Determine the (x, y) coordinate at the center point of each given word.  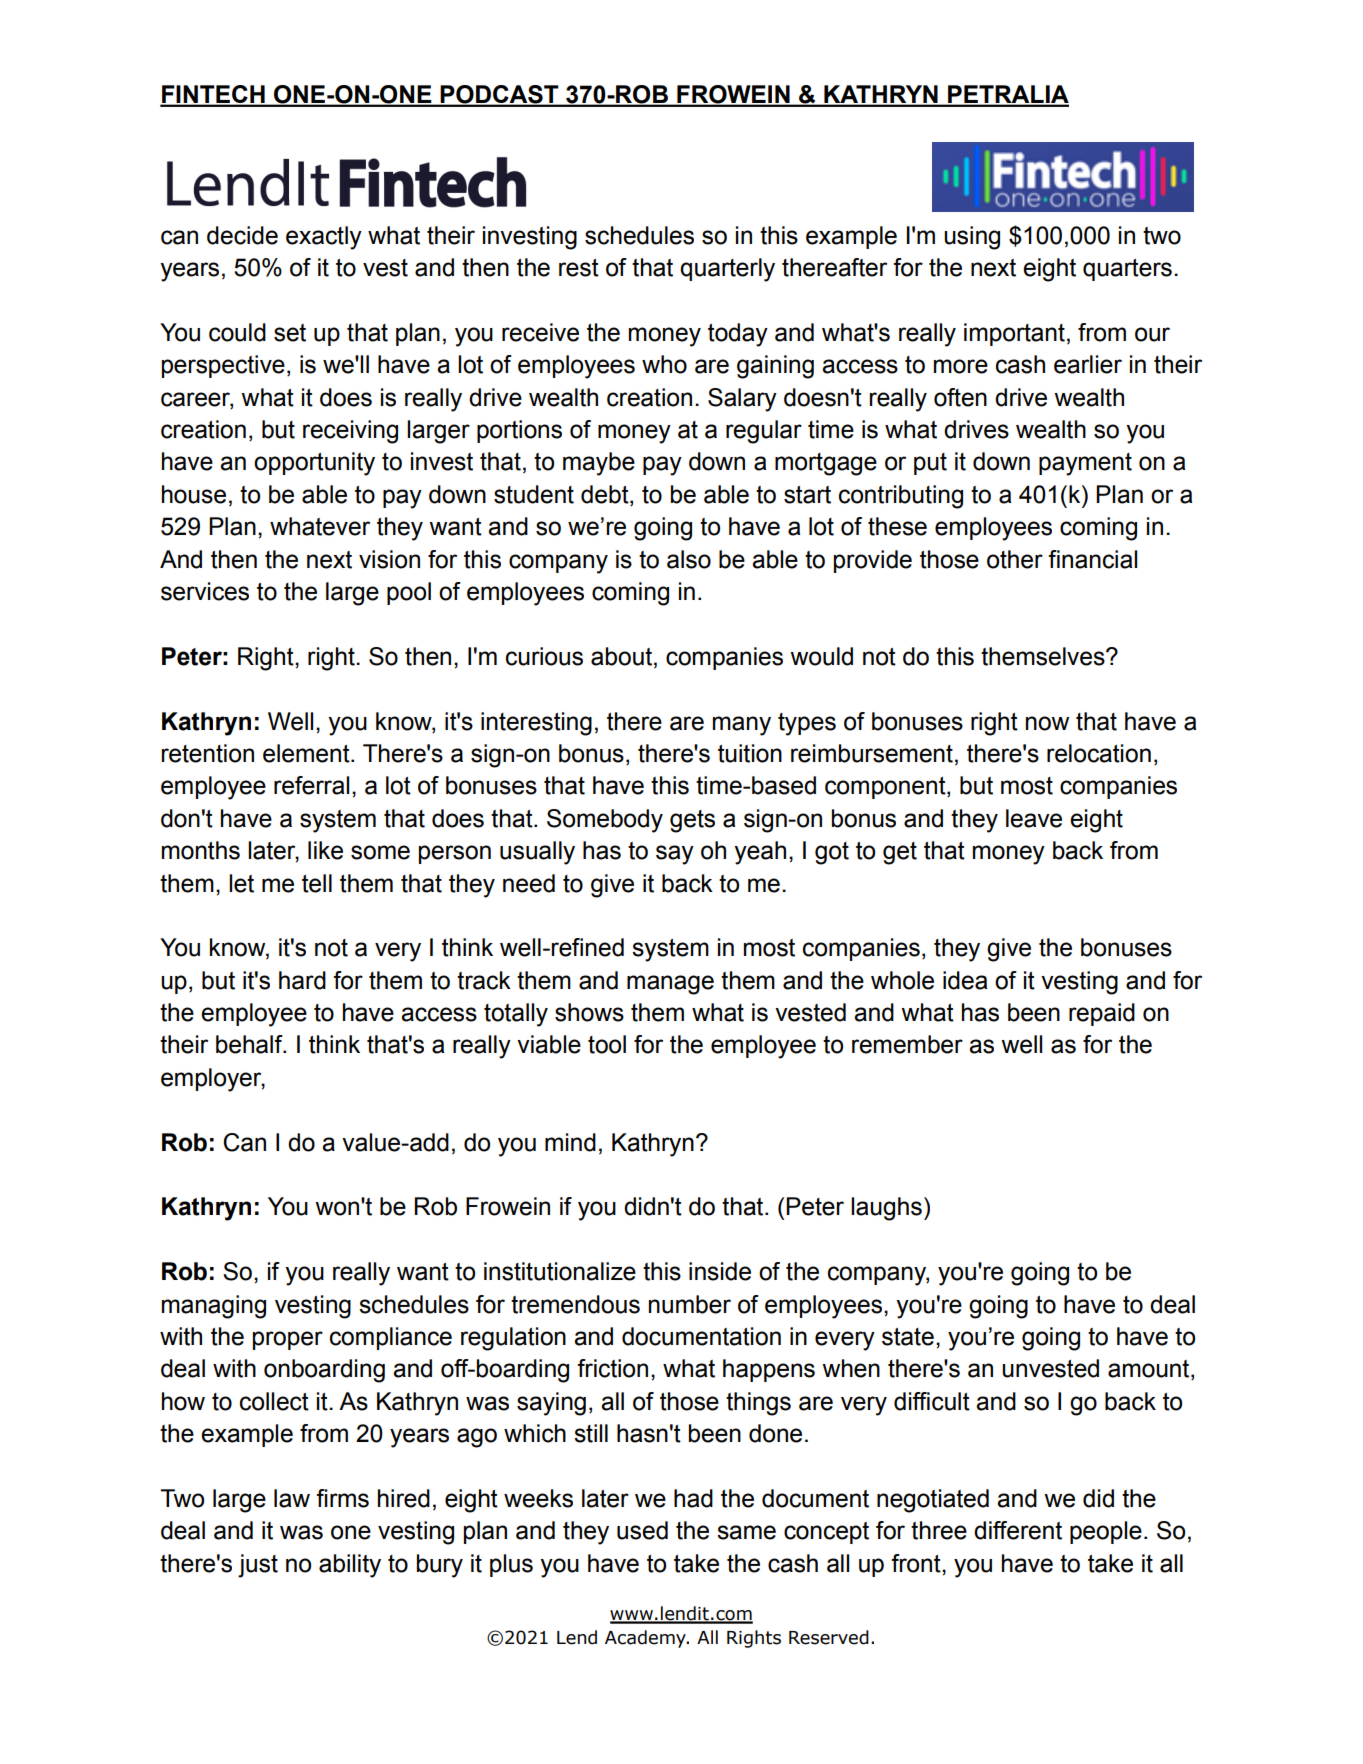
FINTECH (213, 95)
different (1018, 1530)
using (972, 238)
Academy (646, 1639)
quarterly (727, 270)
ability (350, 1566)
